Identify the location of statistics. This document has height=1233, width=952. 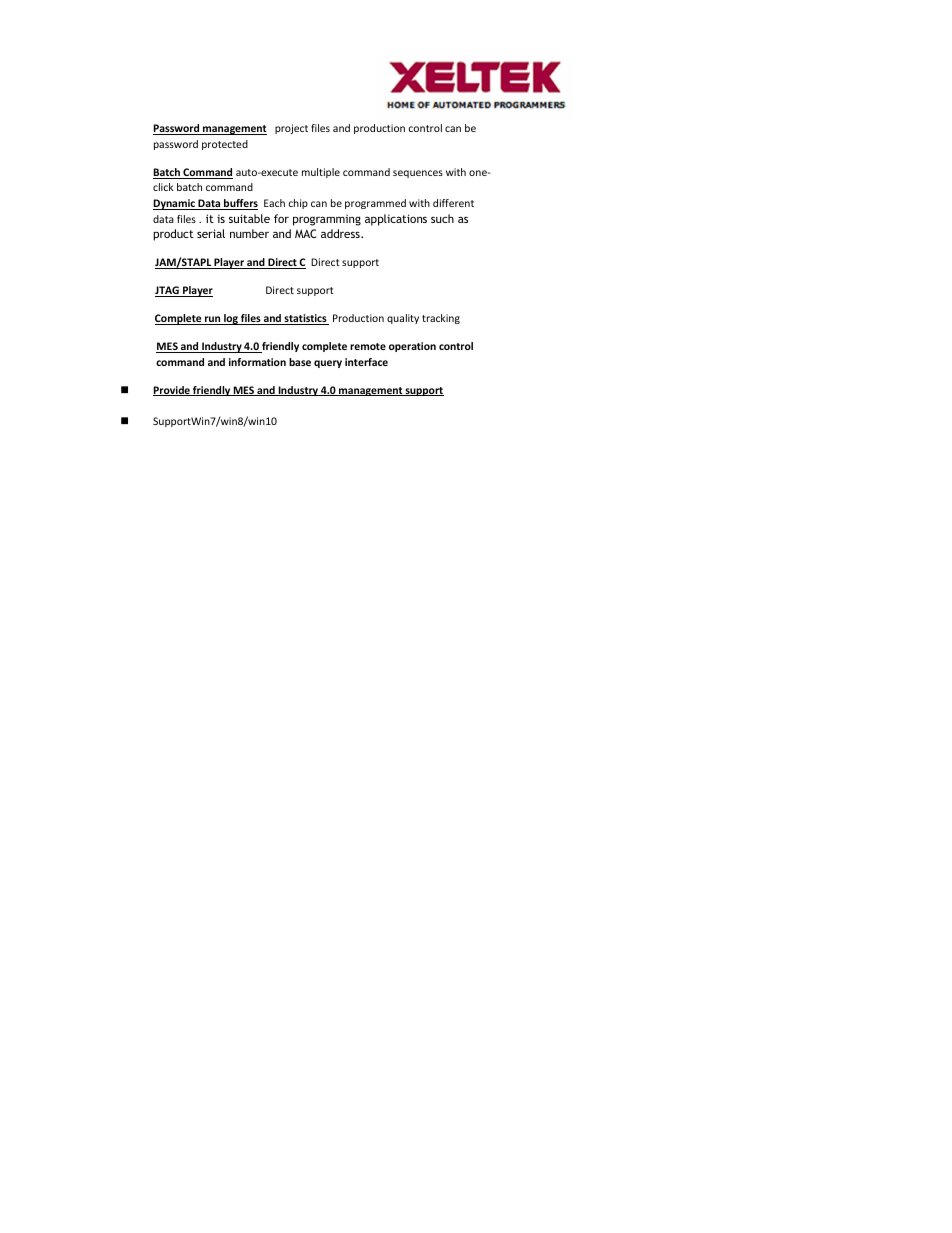
(305, 319).
